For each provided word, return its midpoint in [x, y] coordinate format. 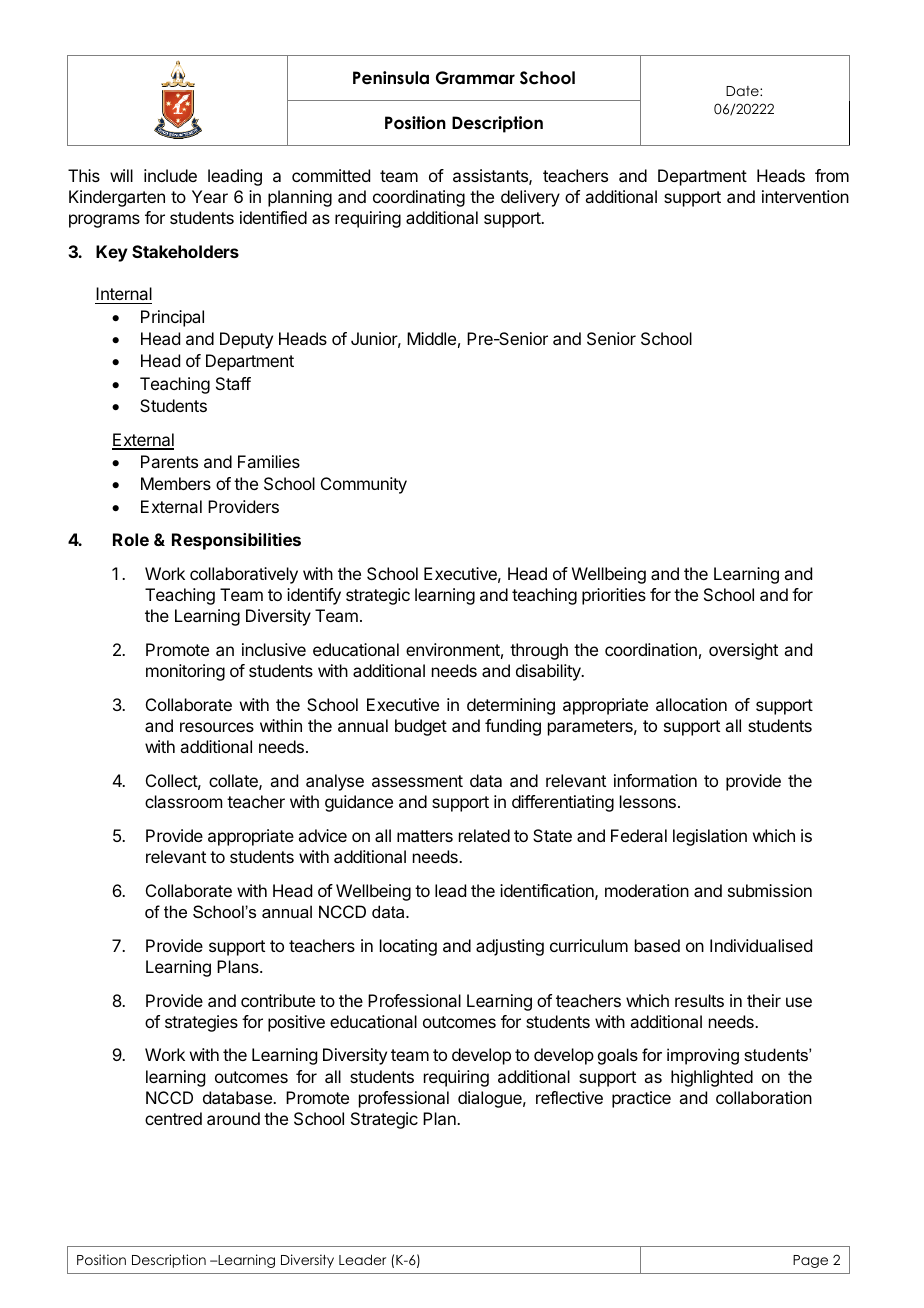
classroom [183, 801]
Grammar [475, 78]
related [484, 835]
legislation [710, 837]
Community [364, 485]
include [170, 175]
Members [176, 483]
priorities [614, 596]
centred [173, 1118]
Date [743, 91]
